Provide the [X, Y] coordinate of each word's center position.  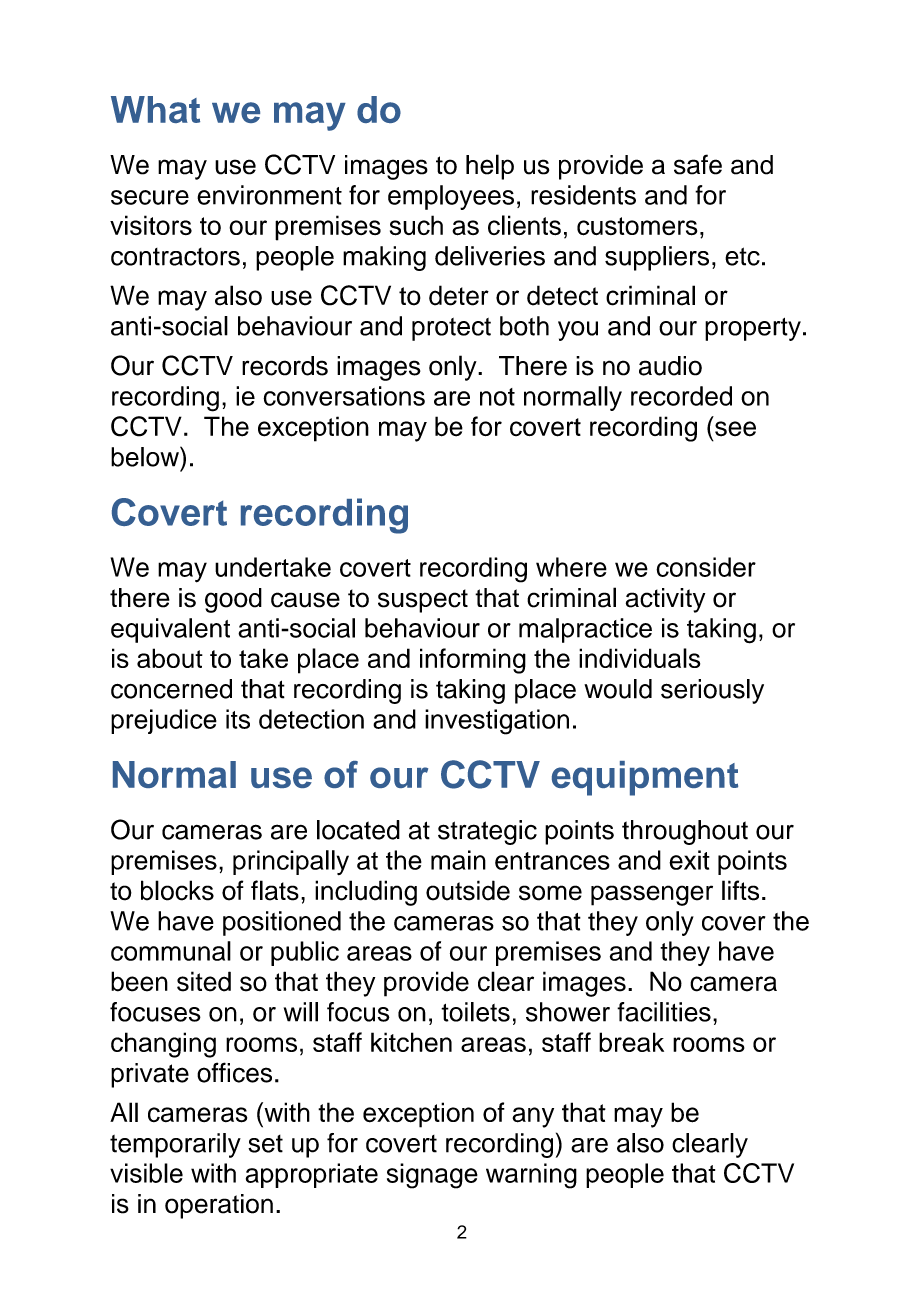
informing [473, 661]
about [170, 658]
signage [432, 1176]
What [155, 109]
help [490, 167]
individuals [639, 658]
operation [219, 1206]
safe [698, 164]
